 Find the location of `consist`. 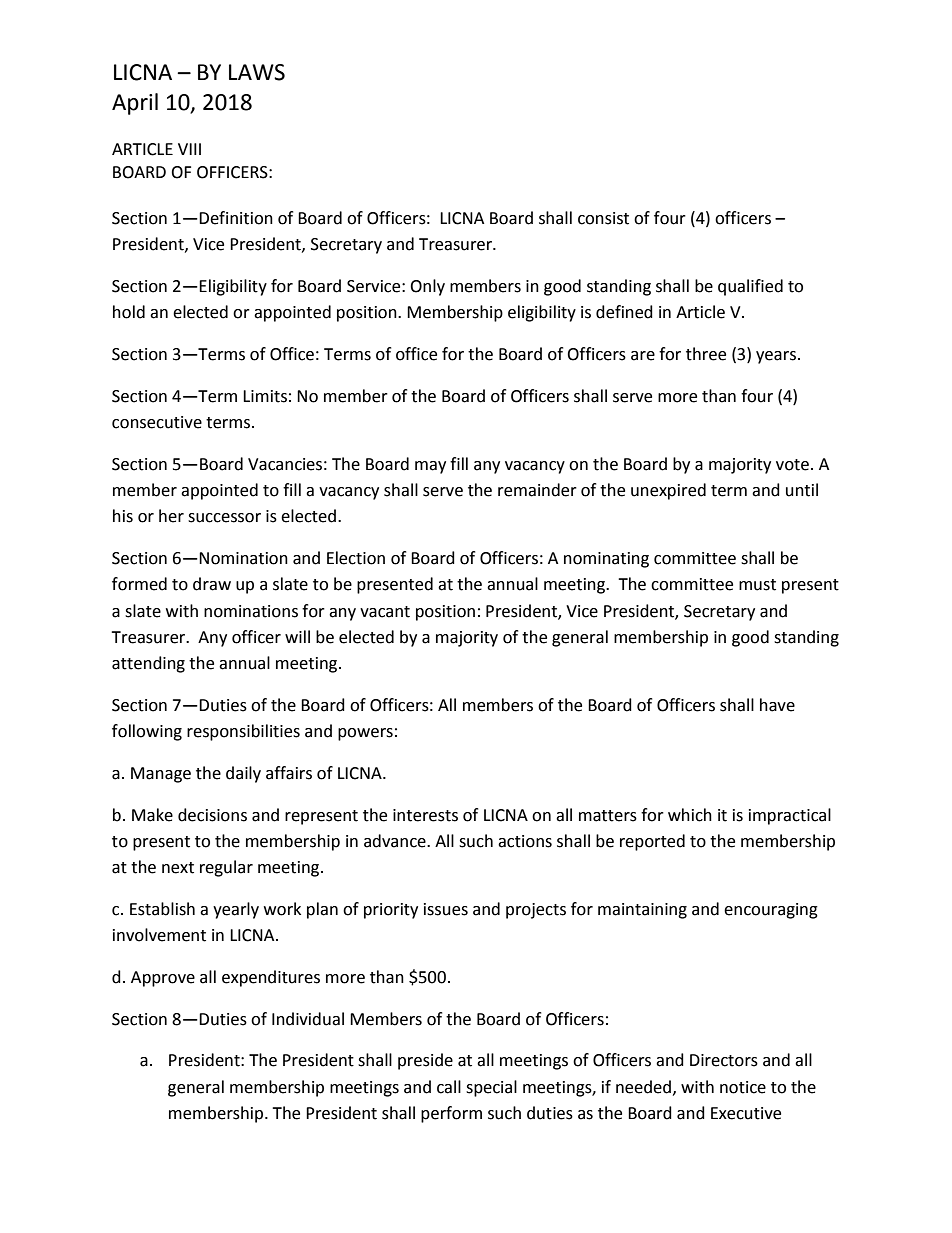

consist is located at coordinates (603, 218).
